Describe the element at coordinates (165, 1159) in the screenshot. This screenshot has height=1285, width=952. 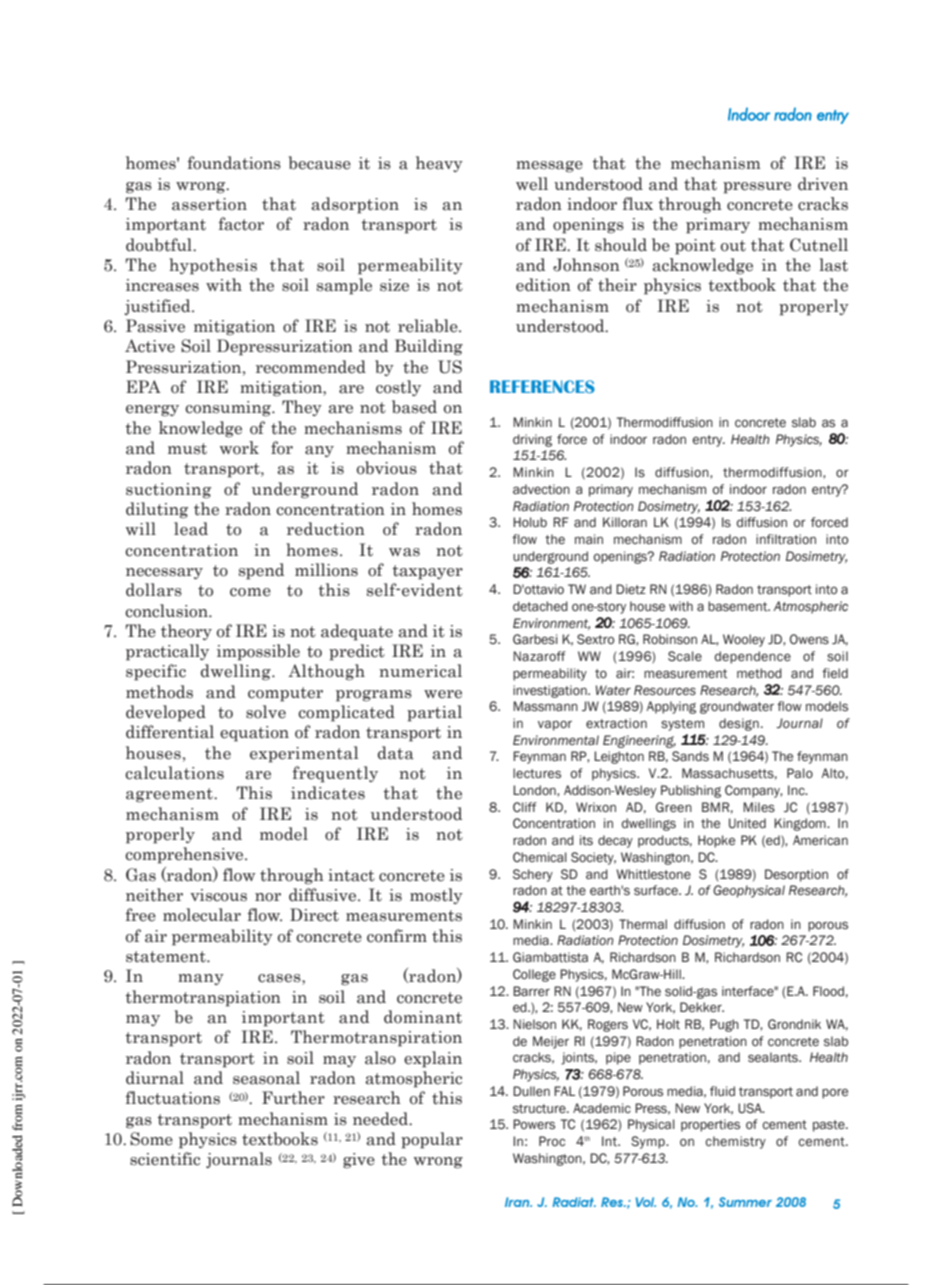
I see `scientific` at that location.
